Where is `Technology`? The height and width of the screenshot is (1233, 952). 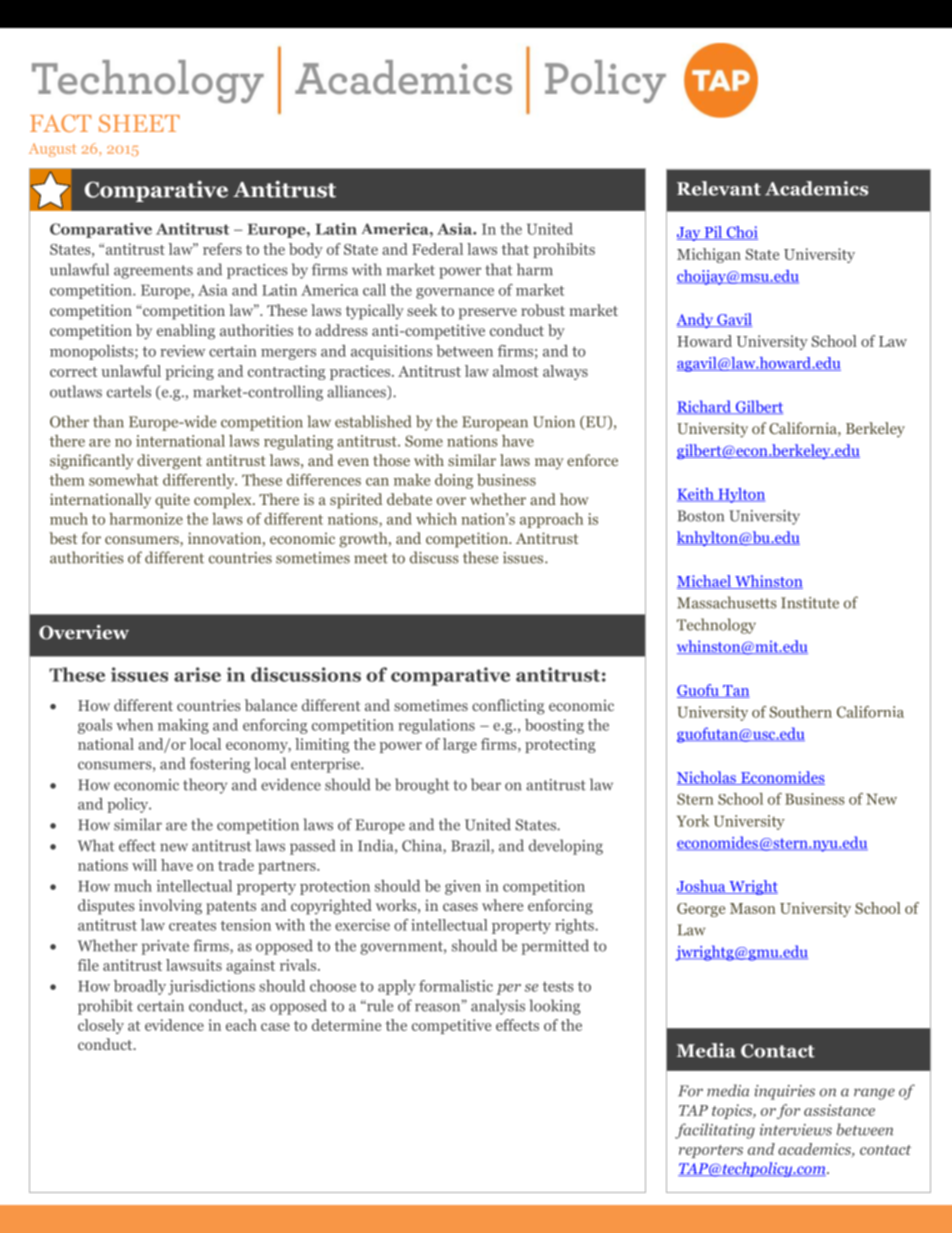 Technology is located at coordinates (716, 626).
